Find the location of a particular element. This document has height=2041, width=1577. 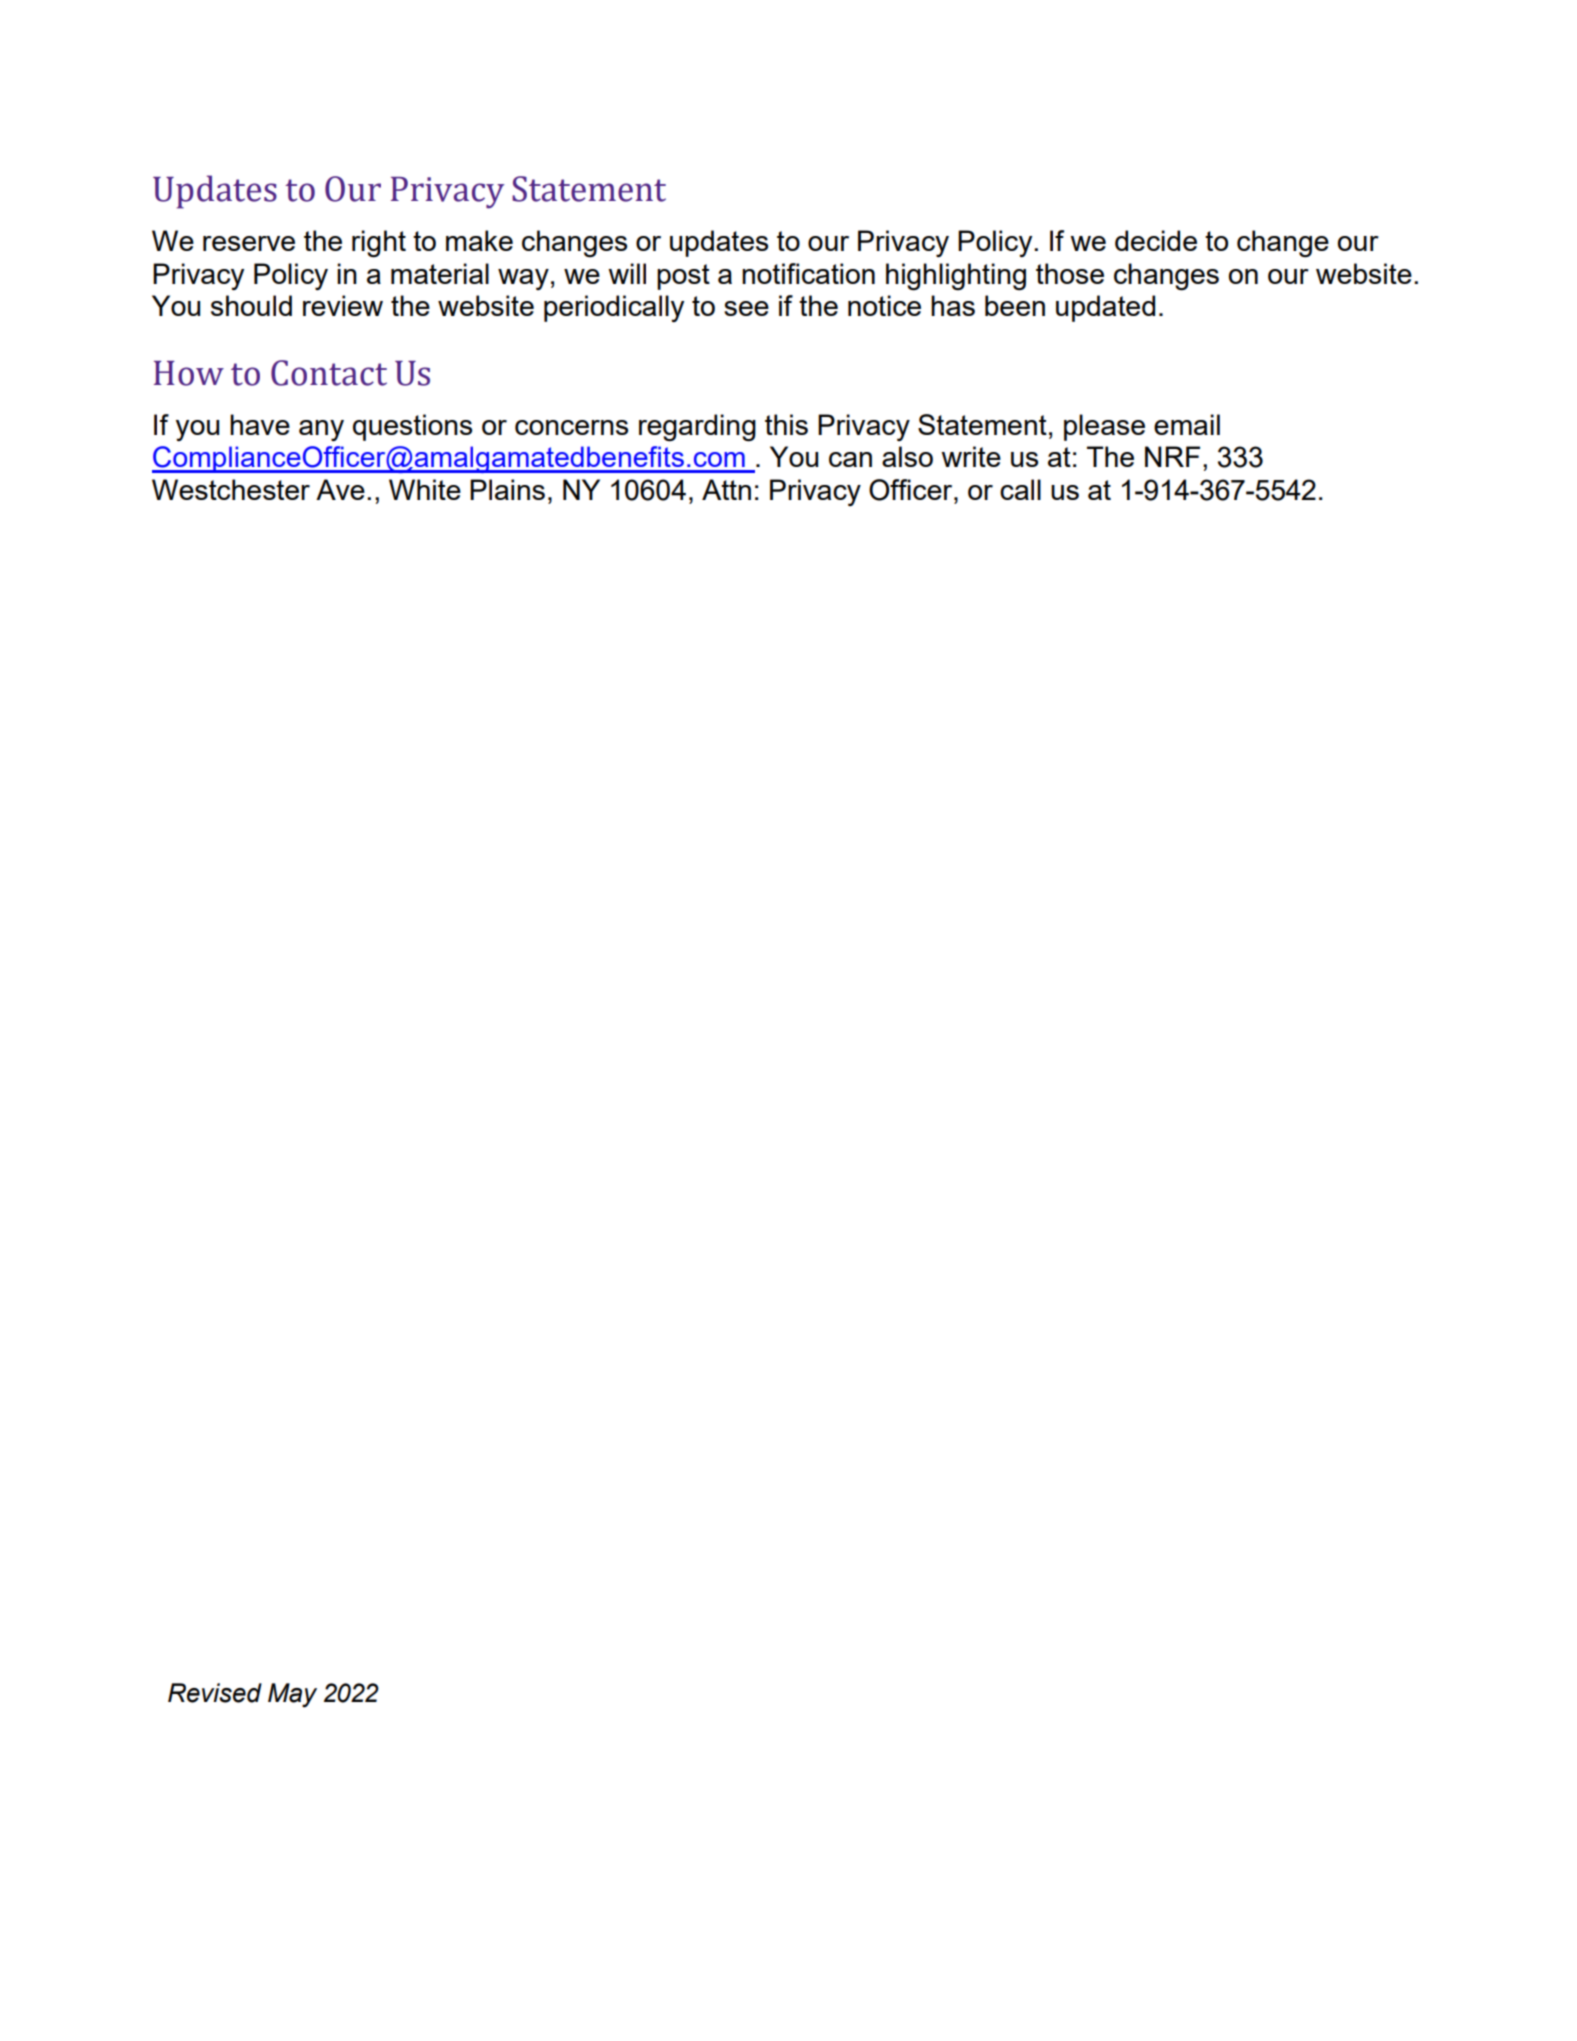

NRF is located at coordinates (1172, 456).
